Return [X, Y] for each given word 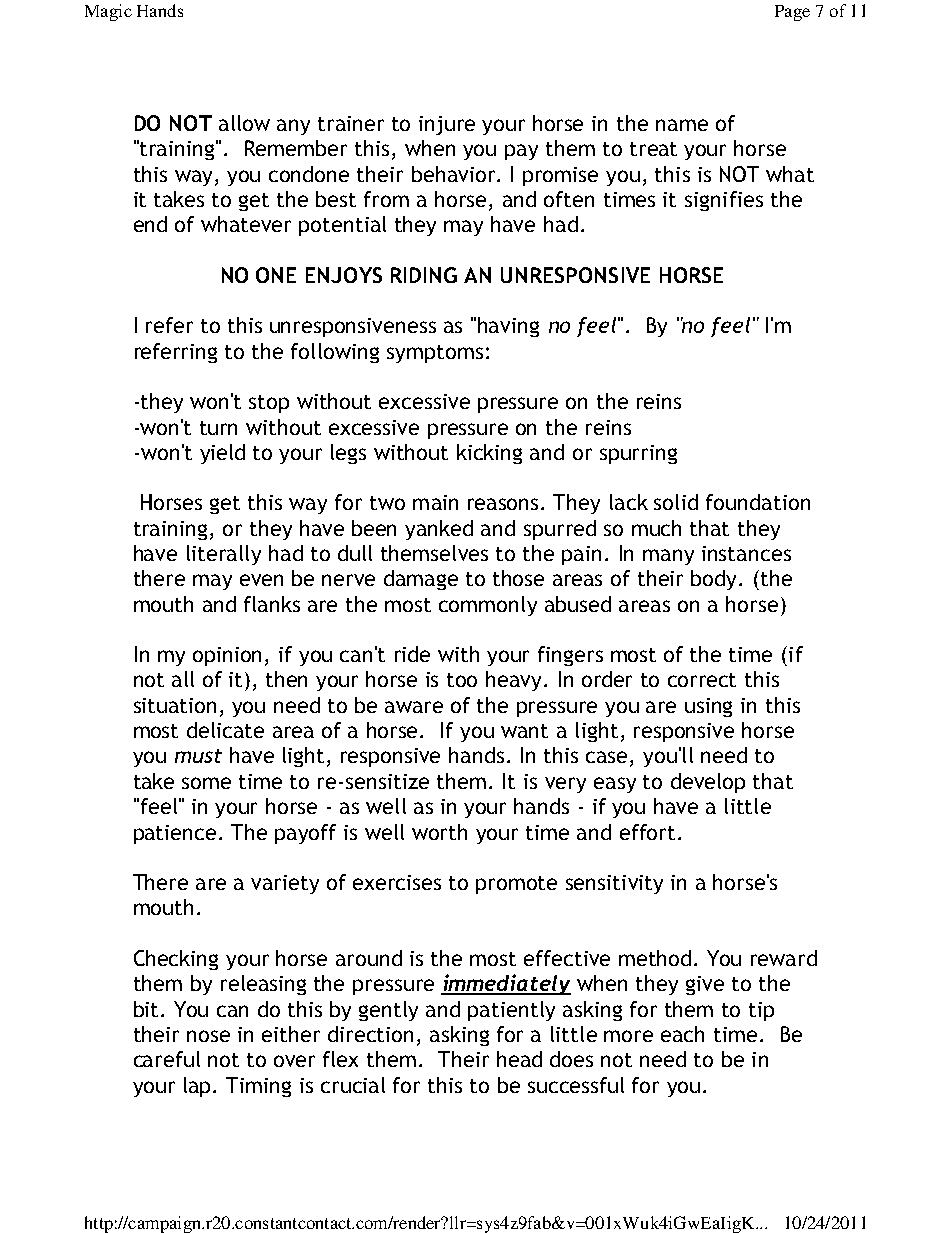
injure [447, 125]
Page [792, 13]
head [519, 1059]
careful [167, 1059]
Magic [108, 12]
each [682, 1034]
